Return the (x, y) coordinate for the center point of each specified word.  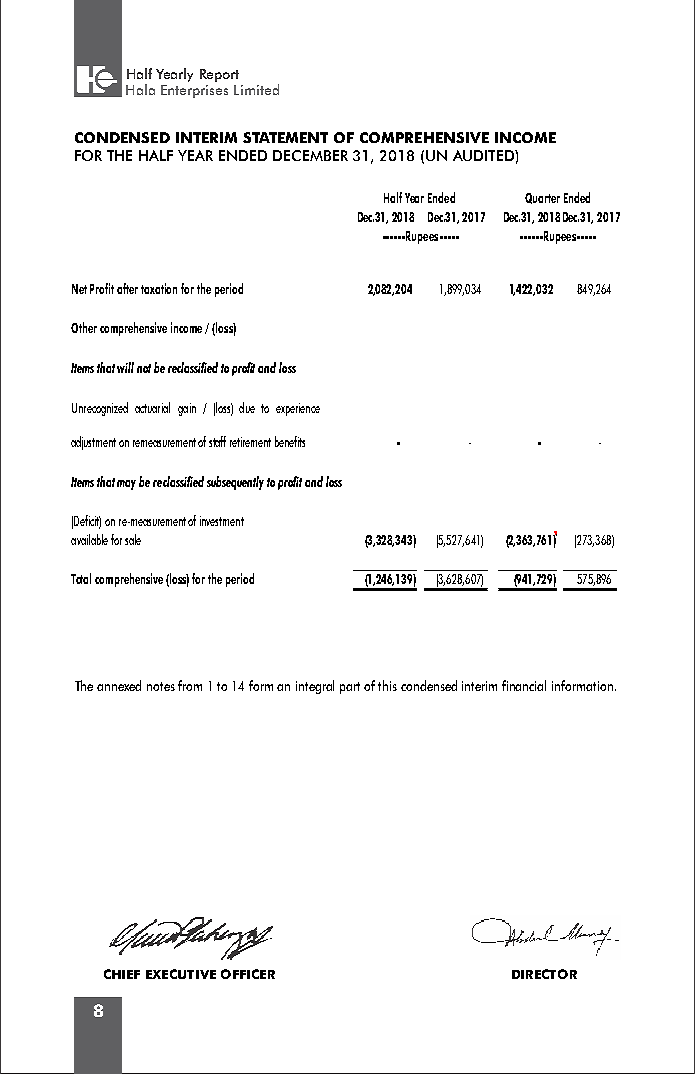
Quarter (542, 198)
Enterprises (194, 91)
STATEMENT (285, 137)
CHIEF (122, 974)
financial (524, 685)
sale (133, 539)
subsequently (235, 483)
